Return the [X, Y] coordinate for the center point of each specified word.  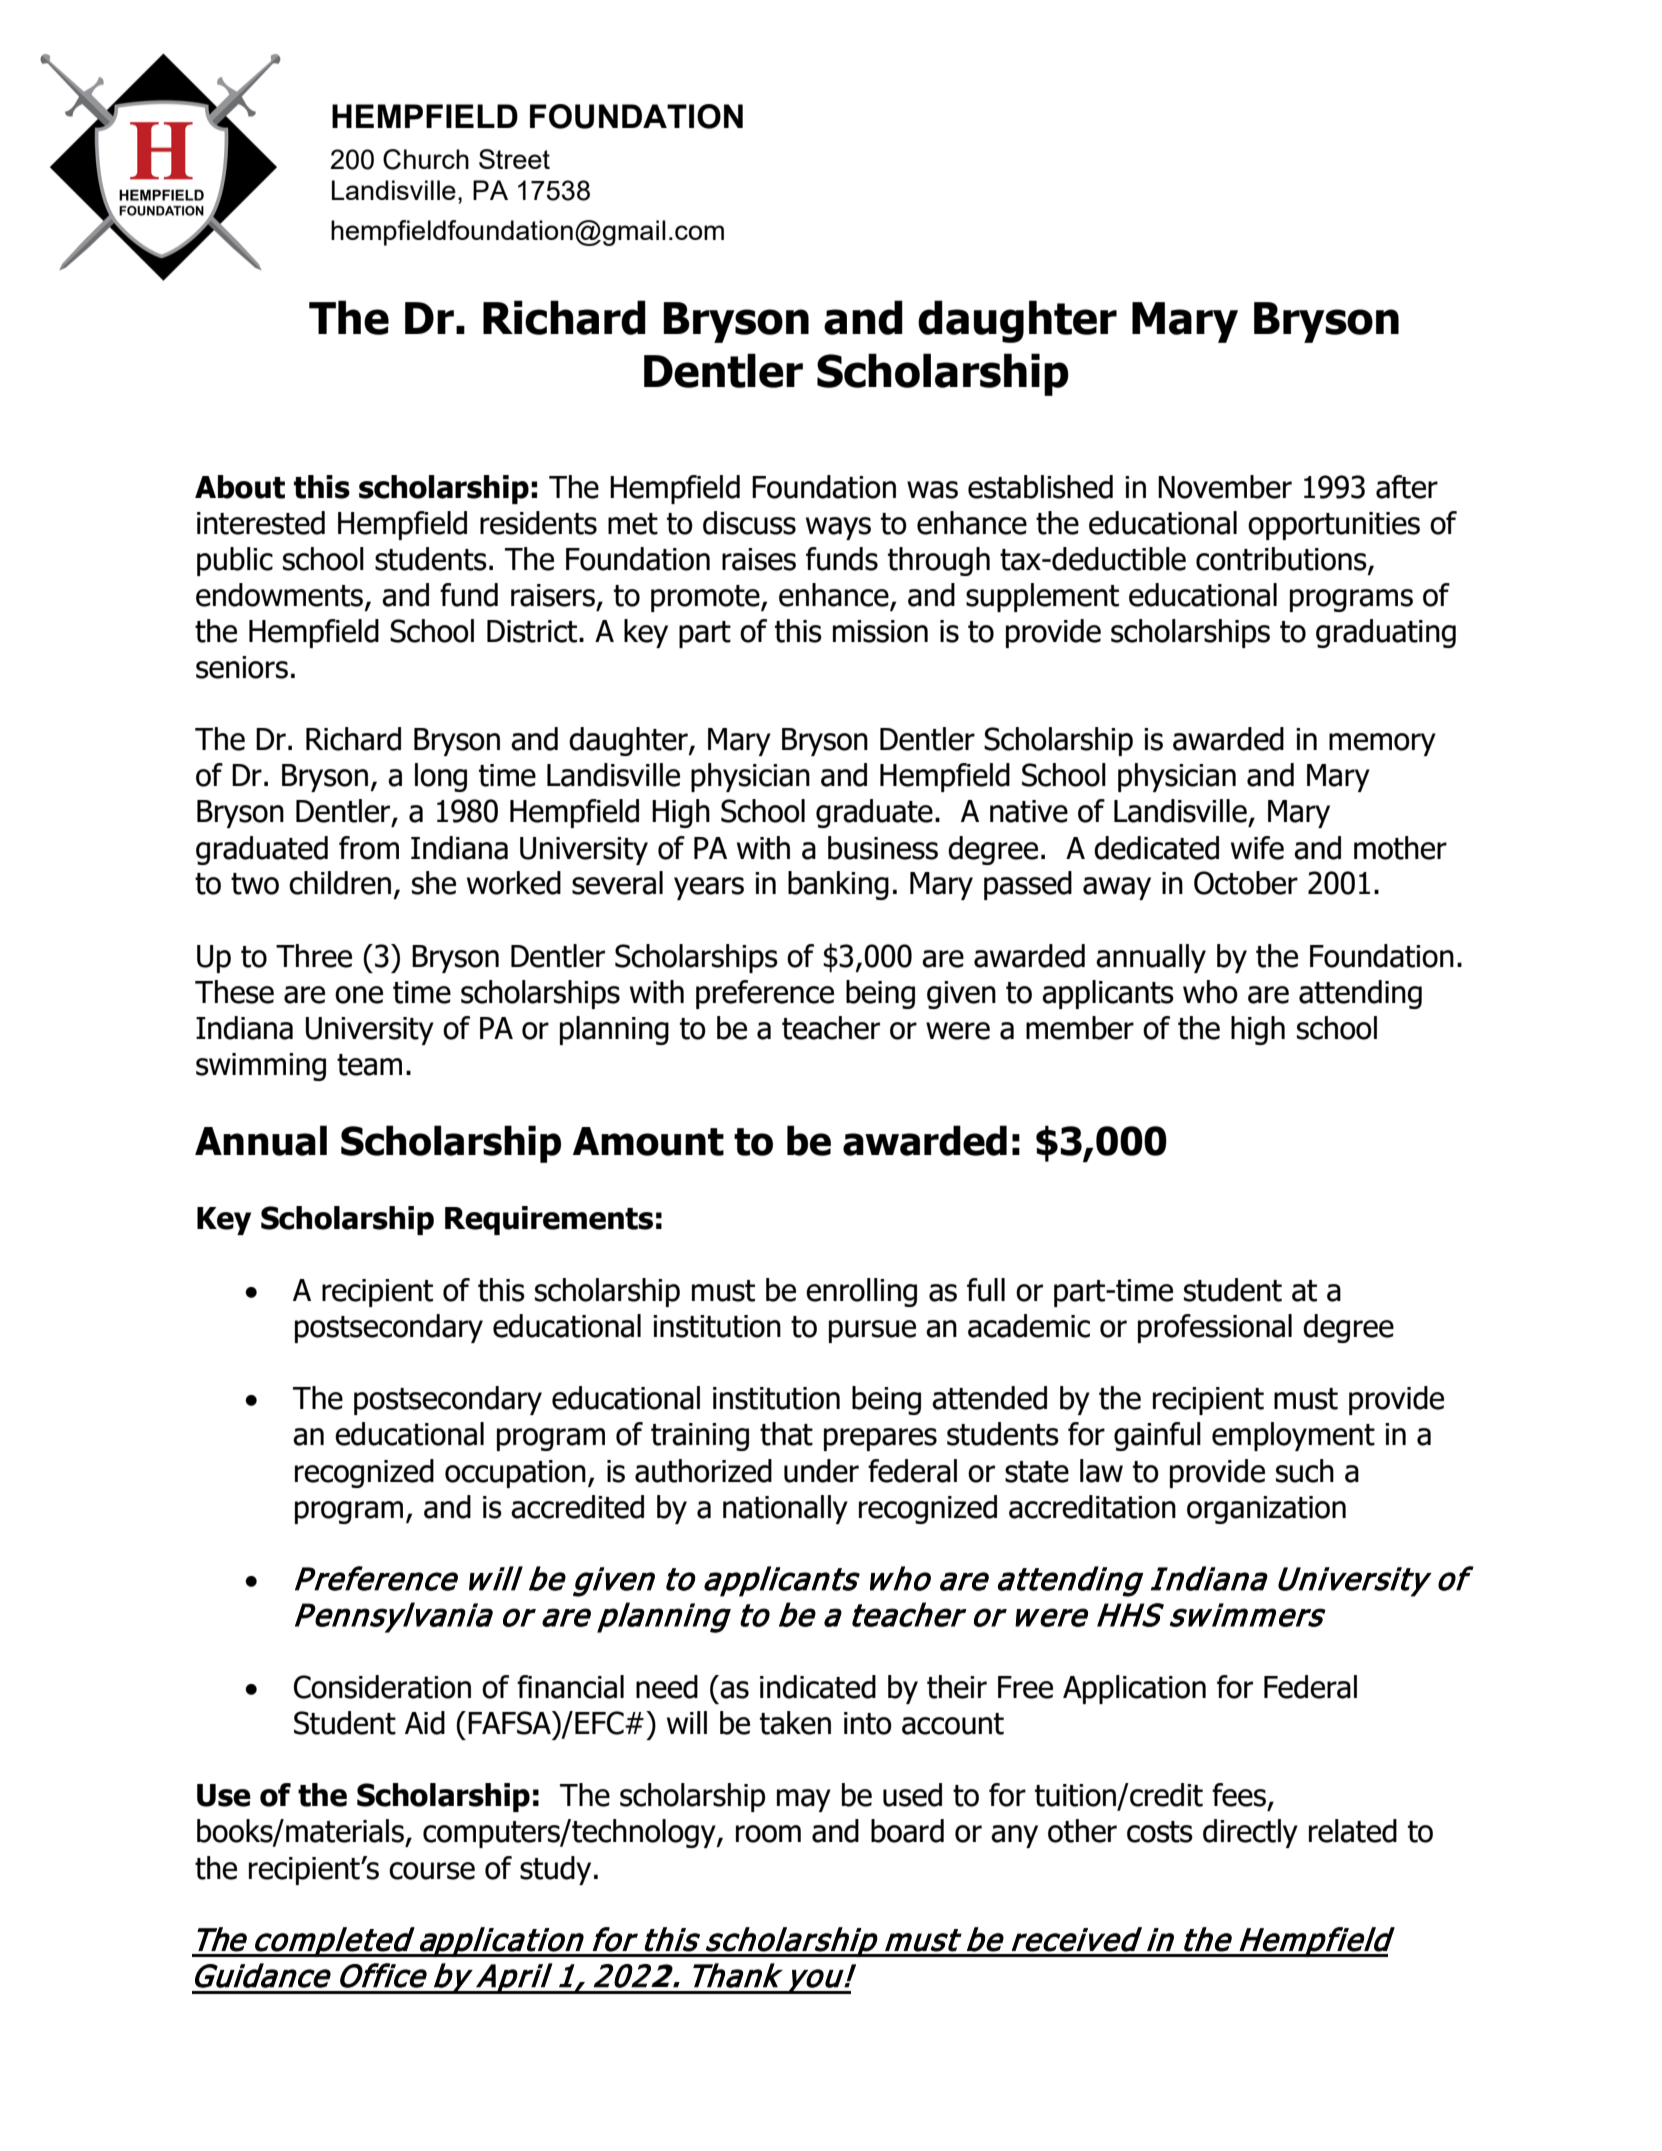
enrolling [861, 1292]
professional [1215, 1328]
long [441, 777]
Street [514, 159]
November [1225, 487]
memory [1382, 744]
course [432, 1871]
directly [1250, 1833]
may [804, 1800]
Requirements [549, 1220]
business [883, 848]
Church [426, 159]
